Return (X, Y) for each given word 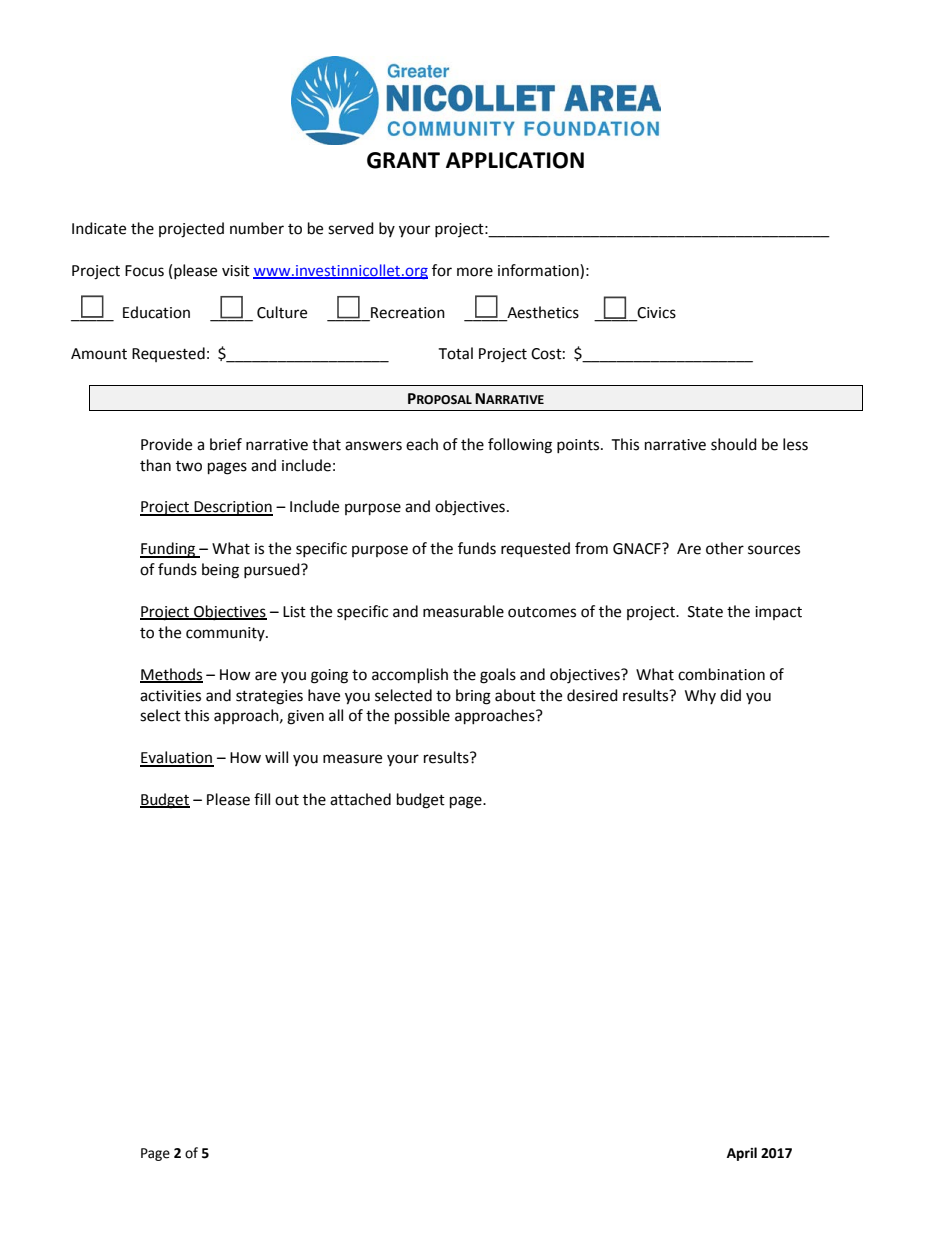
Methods (171, 675)
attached (360, 799)
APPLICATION (515, 160)
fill (262, 799)
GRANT (403, 160)
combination (721, 674)
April (742, 1154)
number (257, 228)
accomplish (410, 676)
